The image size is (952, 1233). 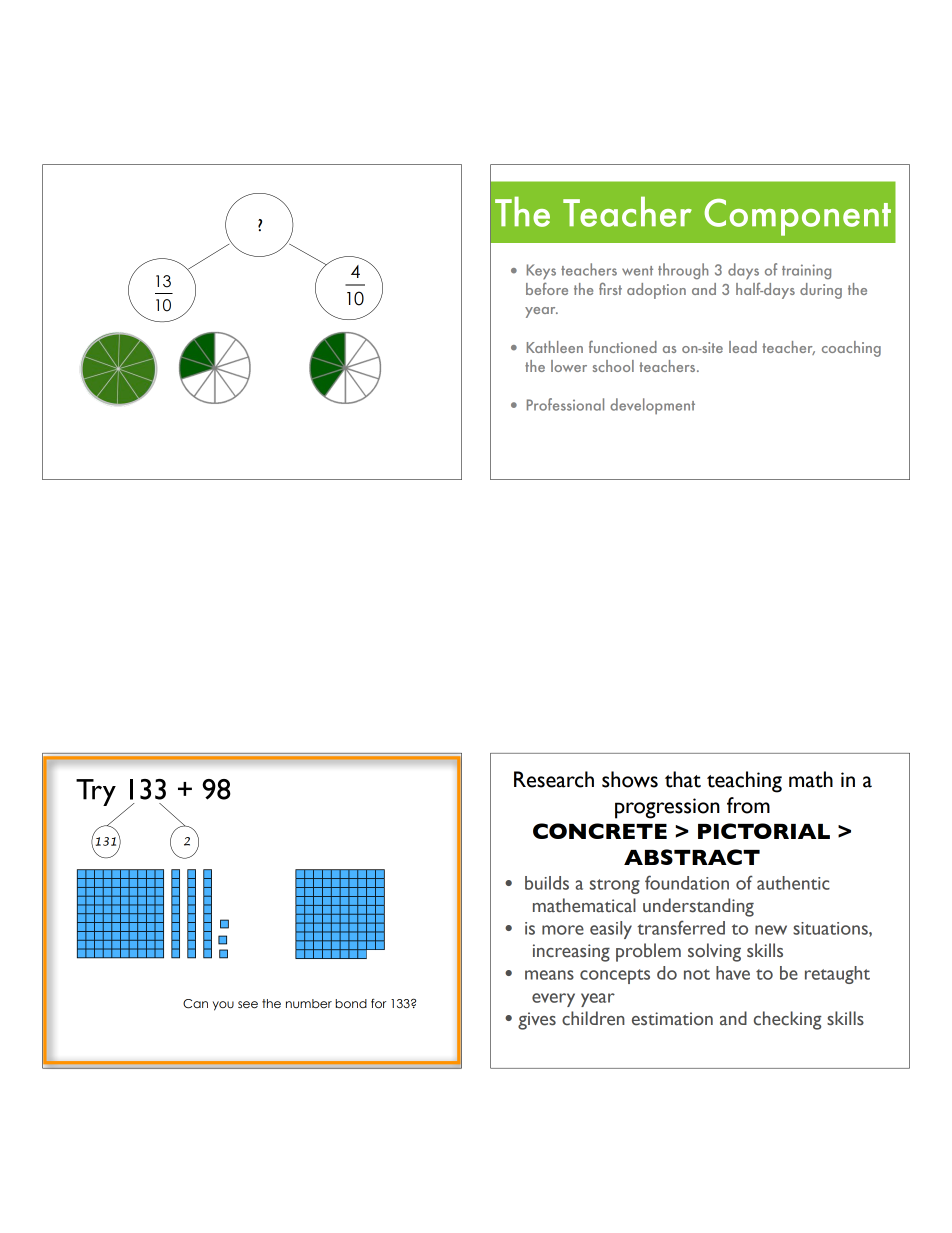 What do you see at coordinates (744, 782) in the page?
I see `teaching` at bounding box center [744, 782].
